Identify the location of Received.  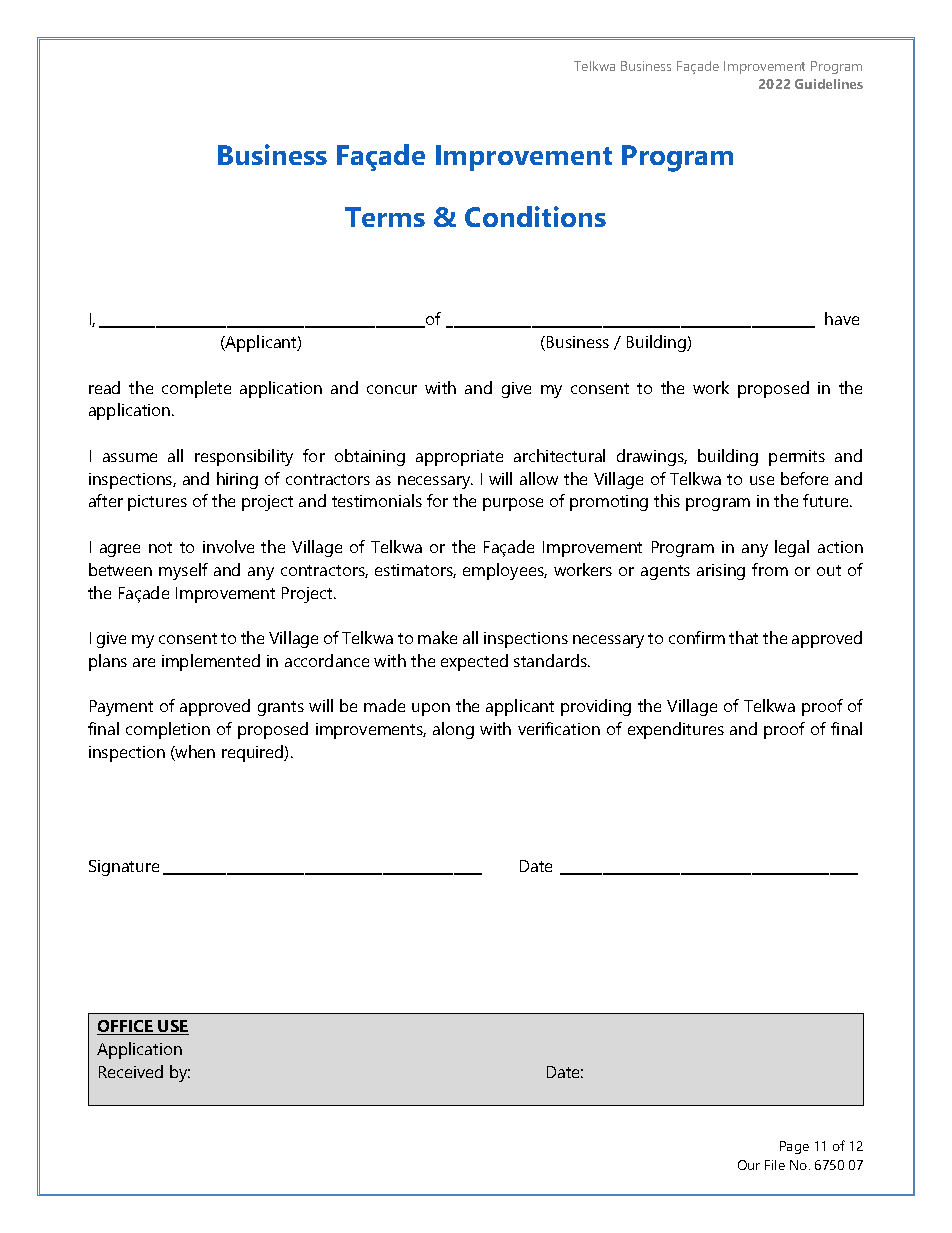
(131, 1071).
